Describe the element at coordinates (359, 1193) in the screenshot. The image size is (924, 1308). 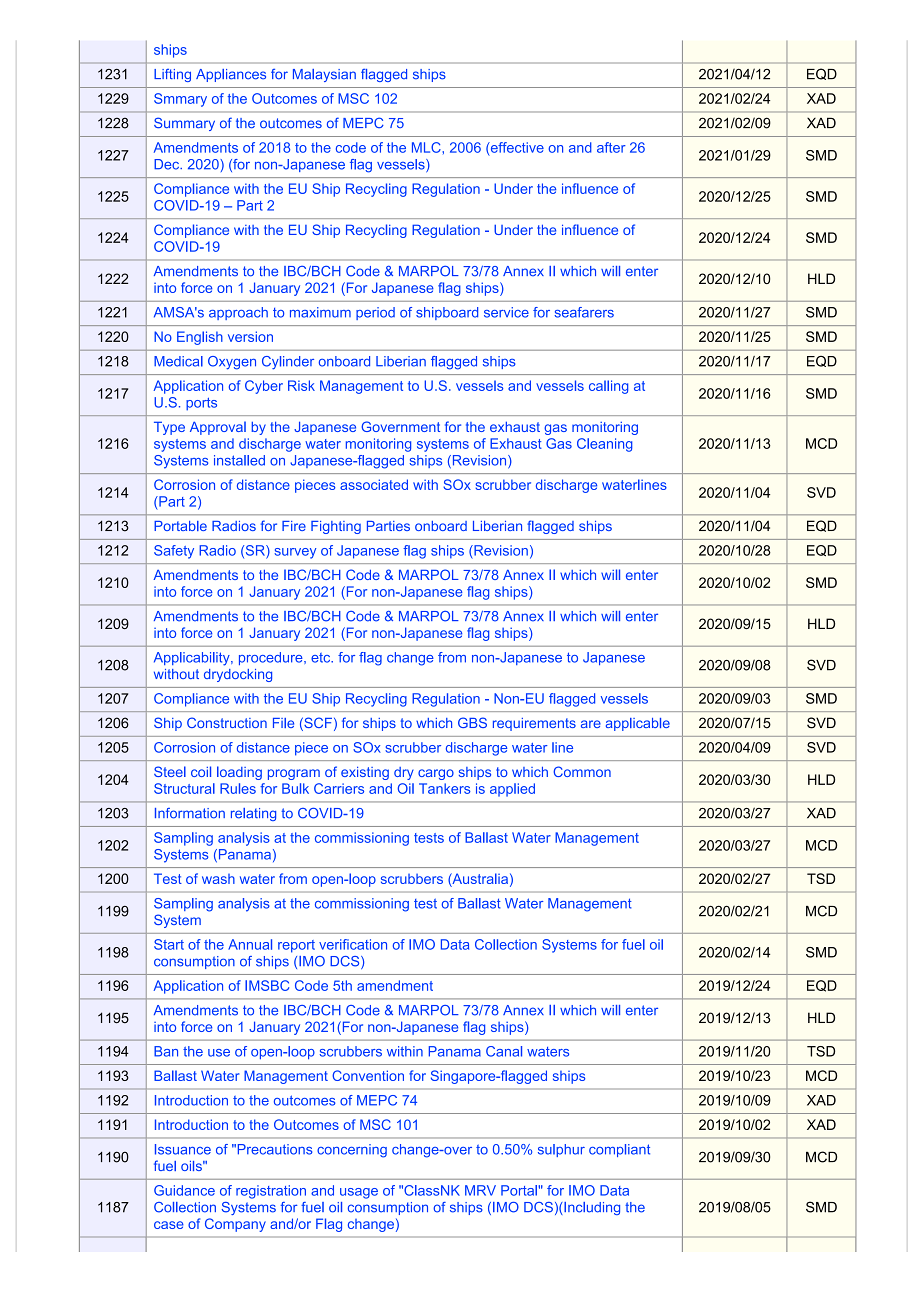
I see `usage` at that location.
